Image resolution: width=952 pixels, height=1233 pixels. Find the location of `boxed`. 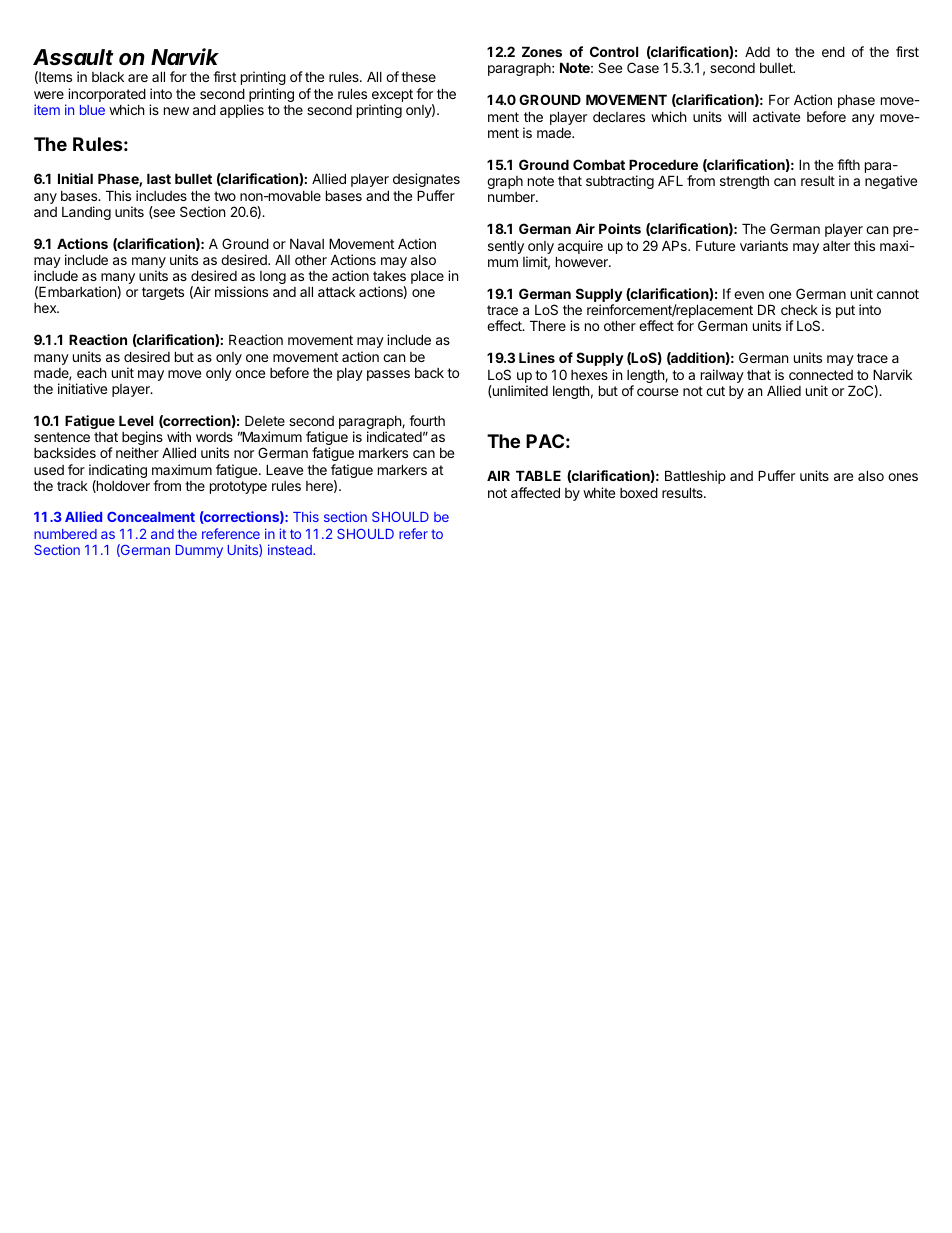

boxed is located at coordinates (639, 492).
